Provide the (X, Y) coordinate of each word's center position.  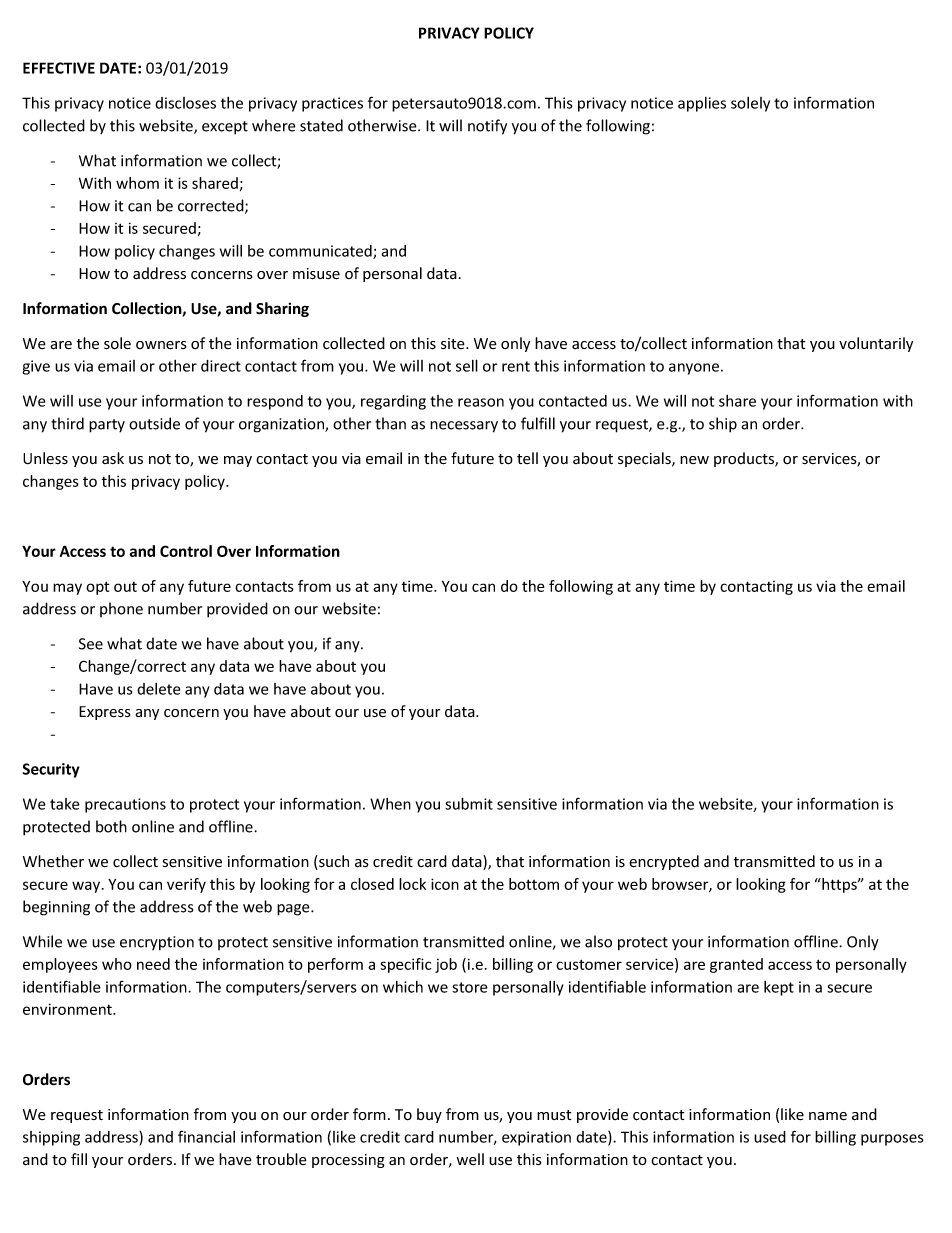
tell (527, 458)
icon (445, 884)
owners (161, 345)
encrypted (664, 862)
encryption (157, 943)
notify (487, 127)
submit (469, 803)
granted (736, 965)
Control (186, 551)
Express (105, 713)
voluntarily (876, 344)
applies (702, 104)
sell (467, 365)
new (694, 460)
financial (206, 1136)
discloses (185, 103)
